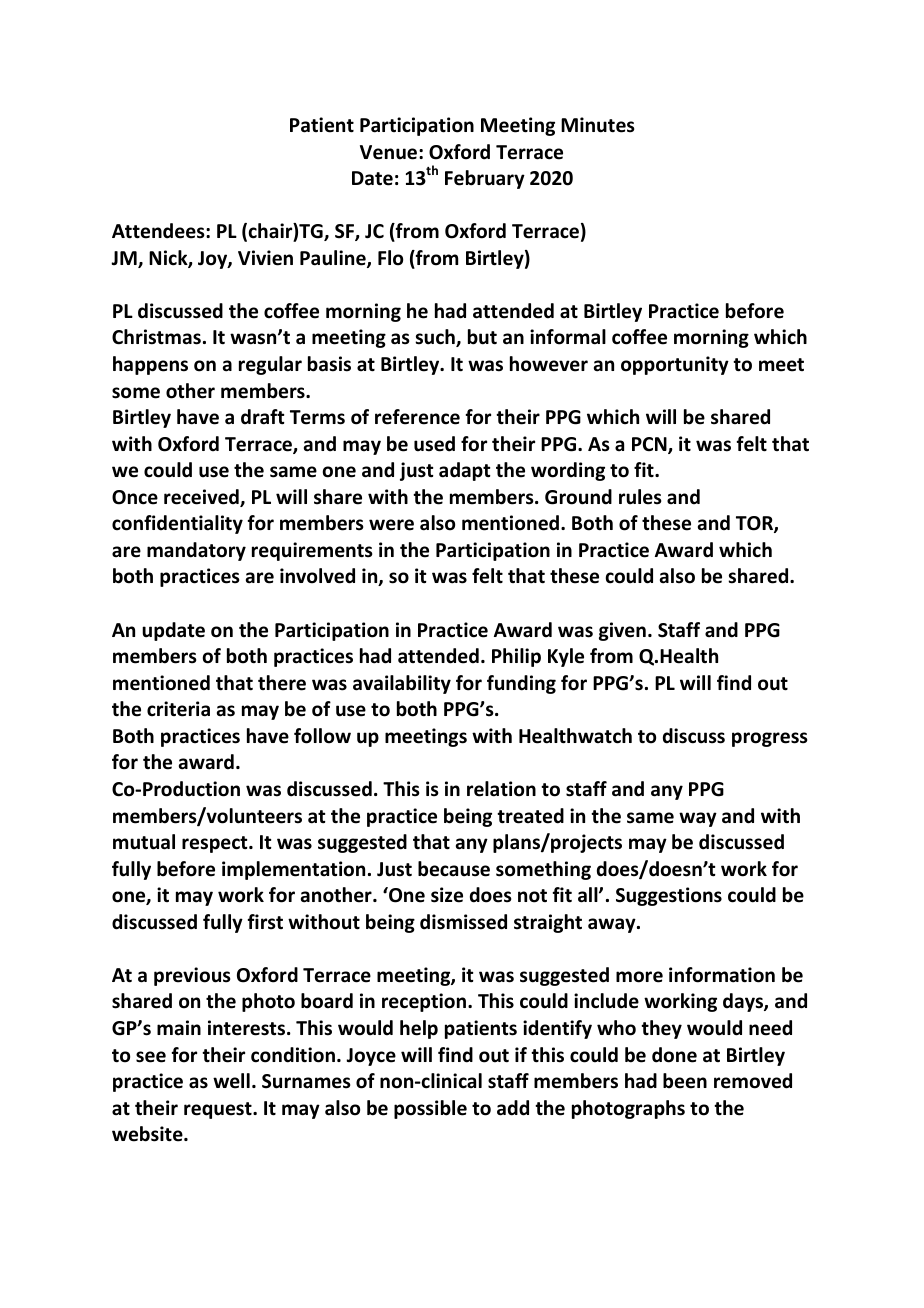 The image size is (924, 1308). What do you see at coordinates (640, 497) in the image?
I see `rules` at bounding box center [640, 497].
